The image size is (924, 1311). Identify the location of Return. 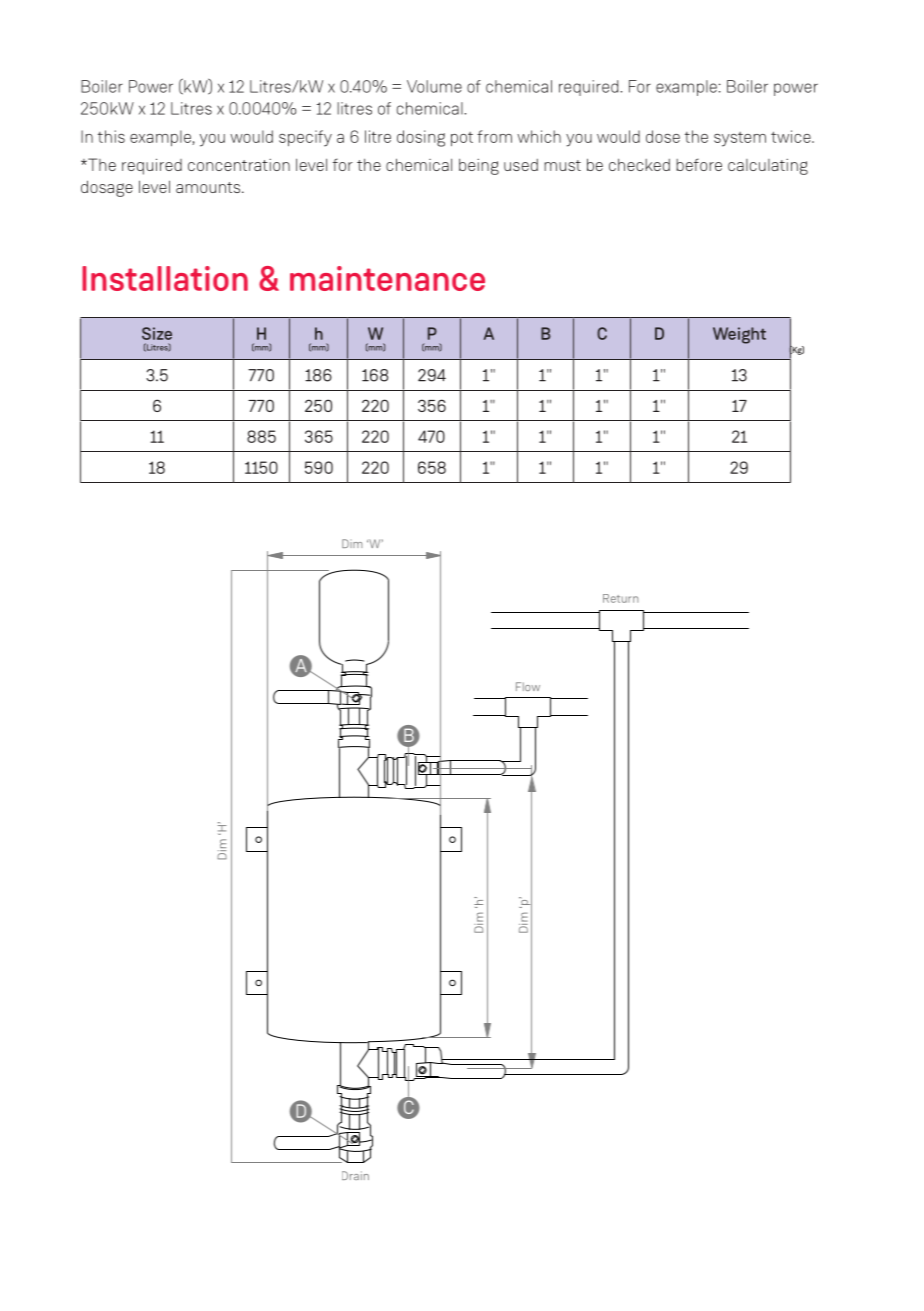
(620, 598).
